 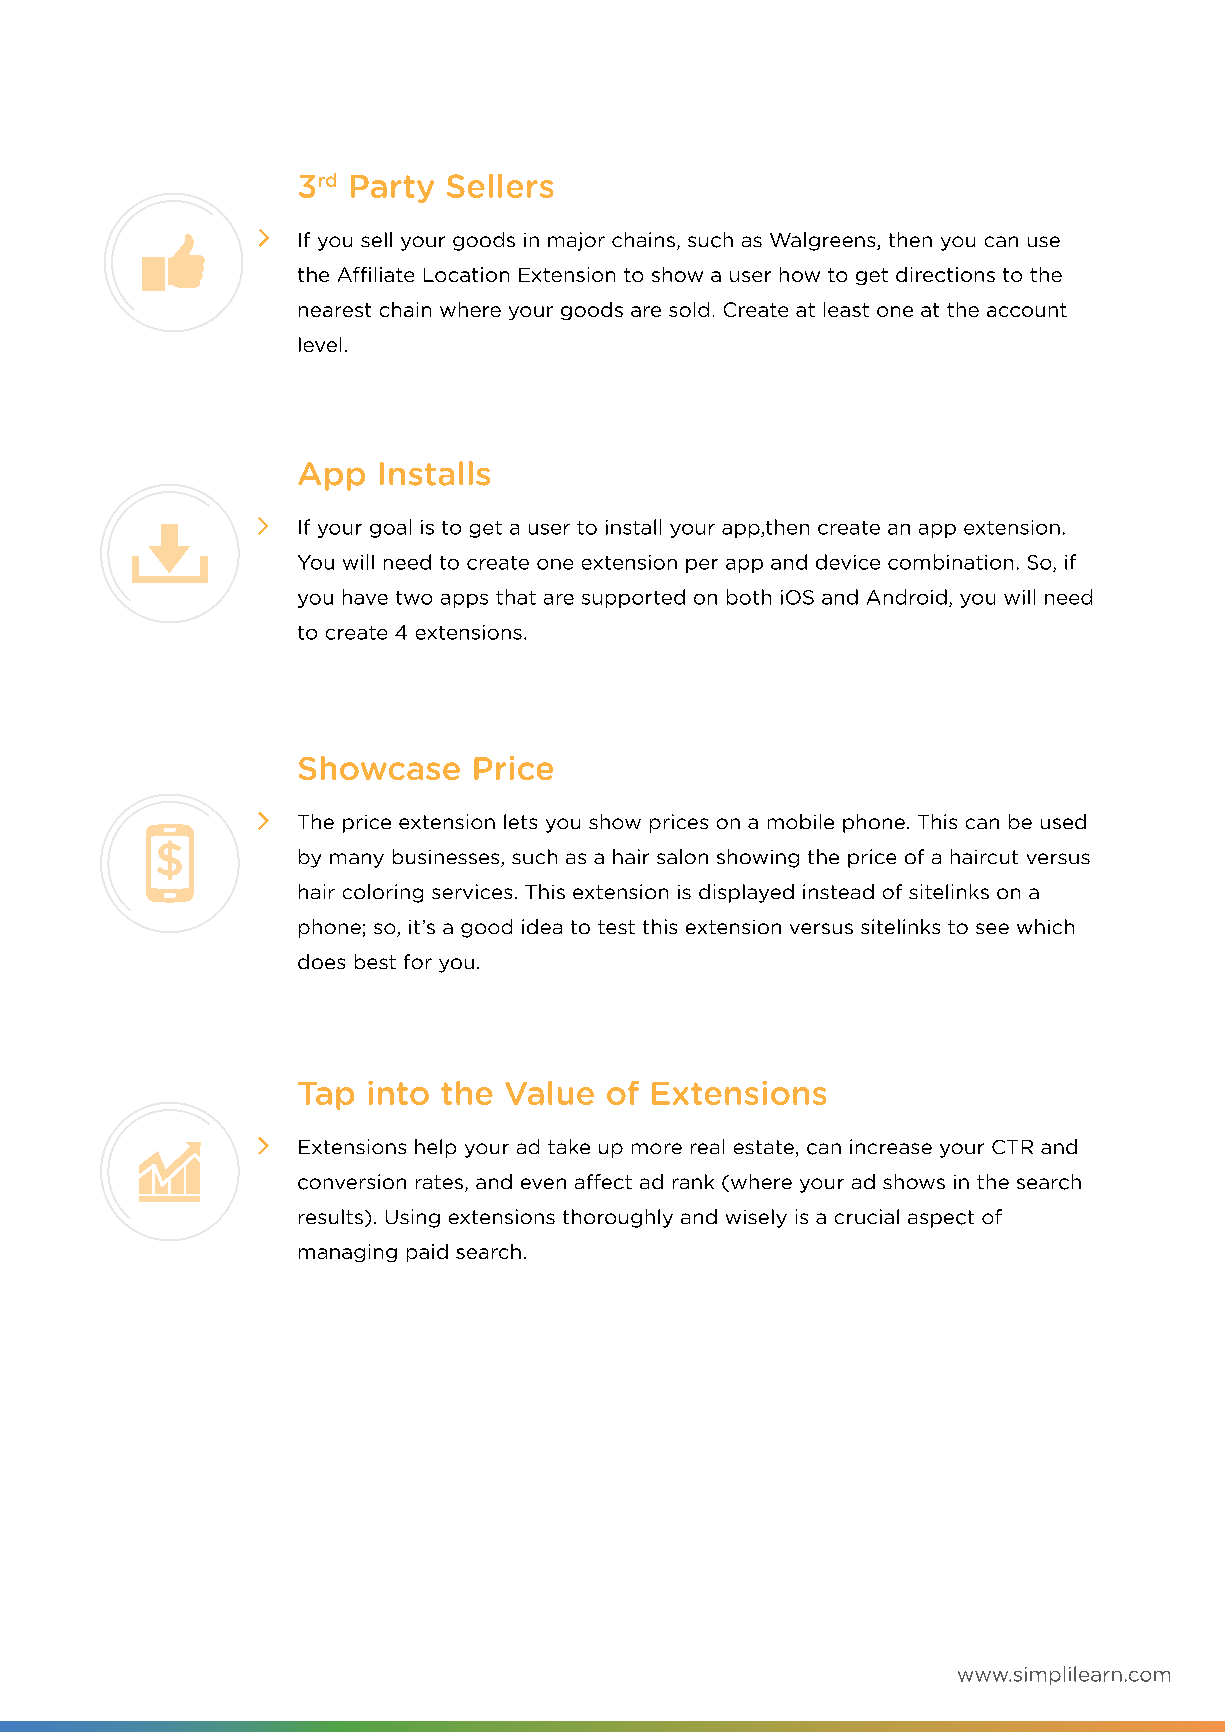 I want to click on major, so click(x=576, y=241).
